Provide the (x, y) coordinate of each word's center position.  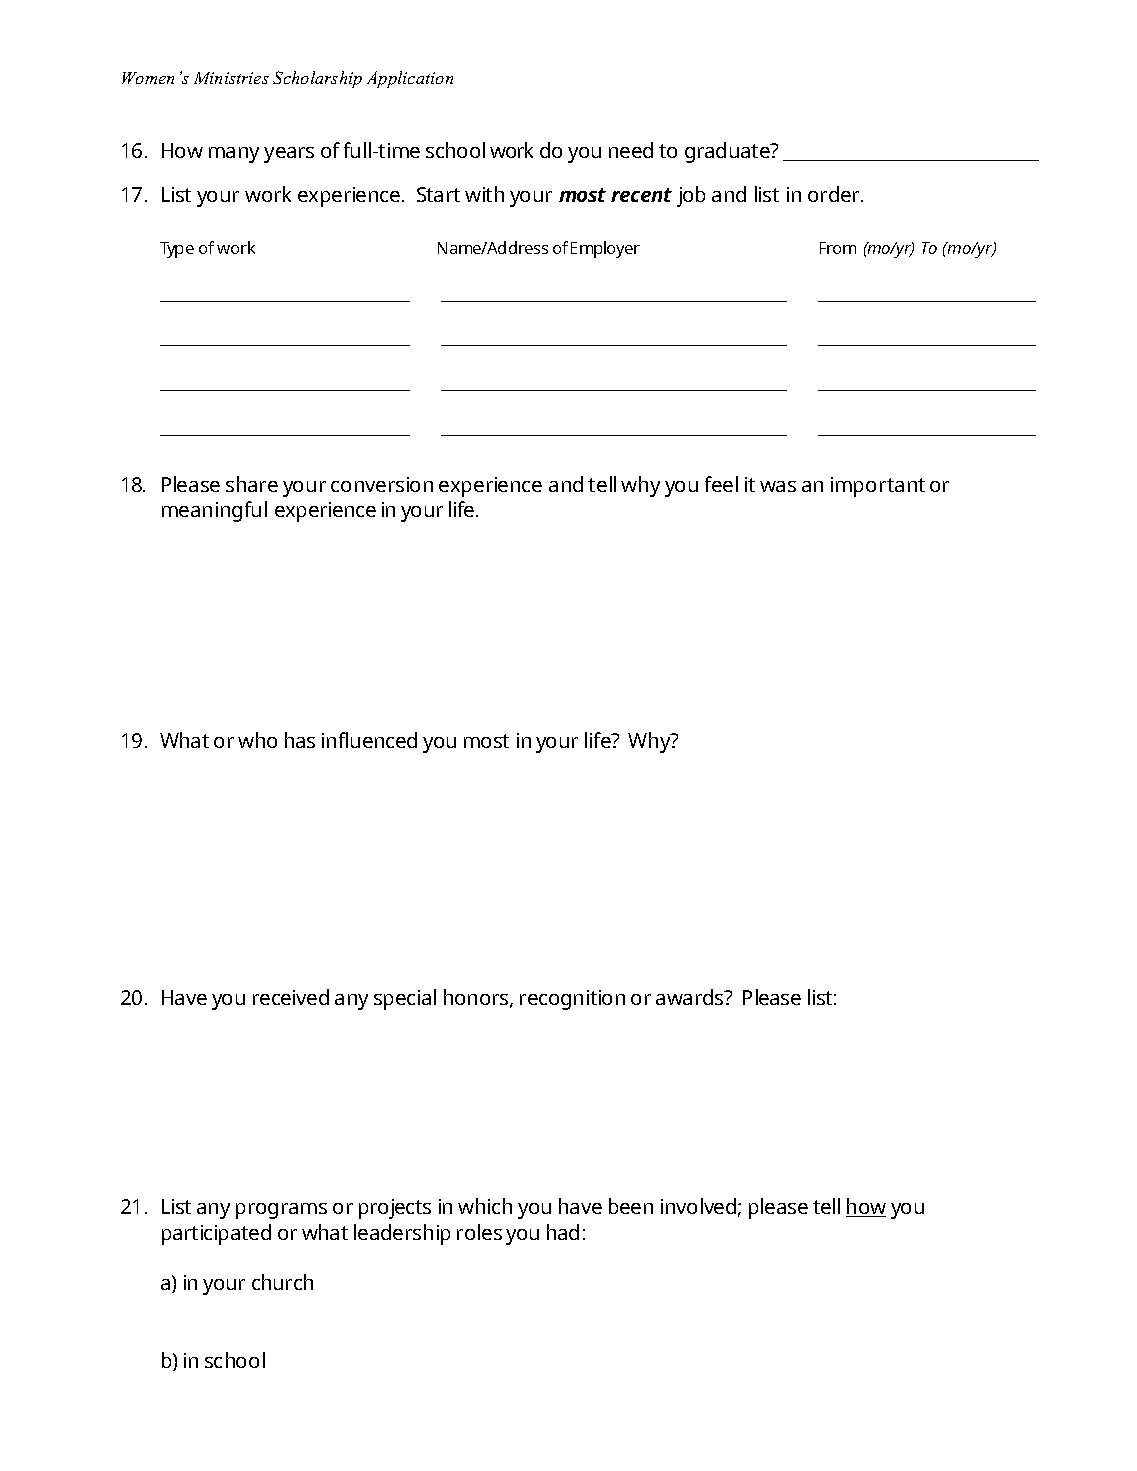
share (252, 484)
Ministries (231, 78)
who (257, 740)
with (484, 194)
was (778, 486)
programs (281, 1211)
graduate (728, 152)
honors (477, 998)
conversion (382, 484)
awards (691, 997)
